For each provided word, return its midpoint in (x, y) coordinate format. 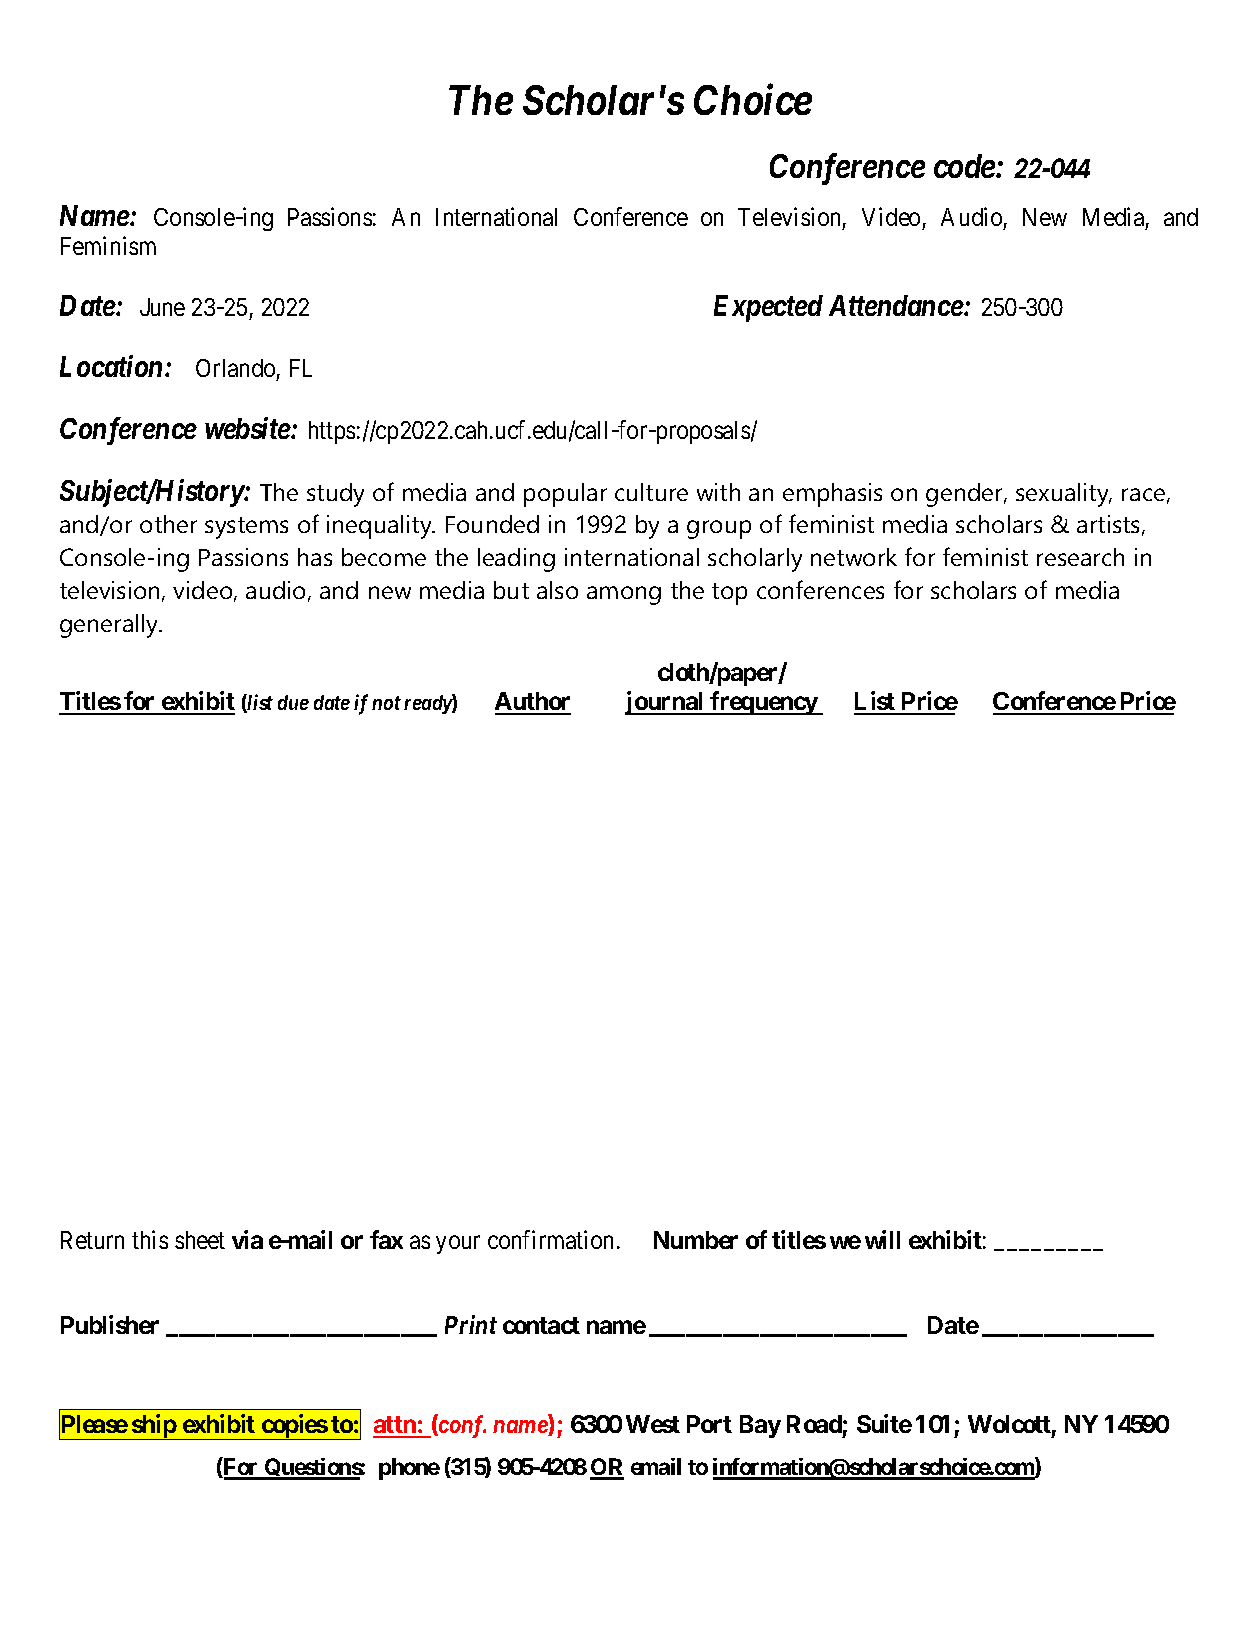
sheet (200, 1240)
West (653, 1424)
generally (110, 626)
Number (696, 1240)
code (964, 166)
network (854, 557)
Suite (884, 1423)
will (882, 1239)
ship (154, 1427)
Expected (768, 308)
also (557, 590)
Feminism (108, 246)
